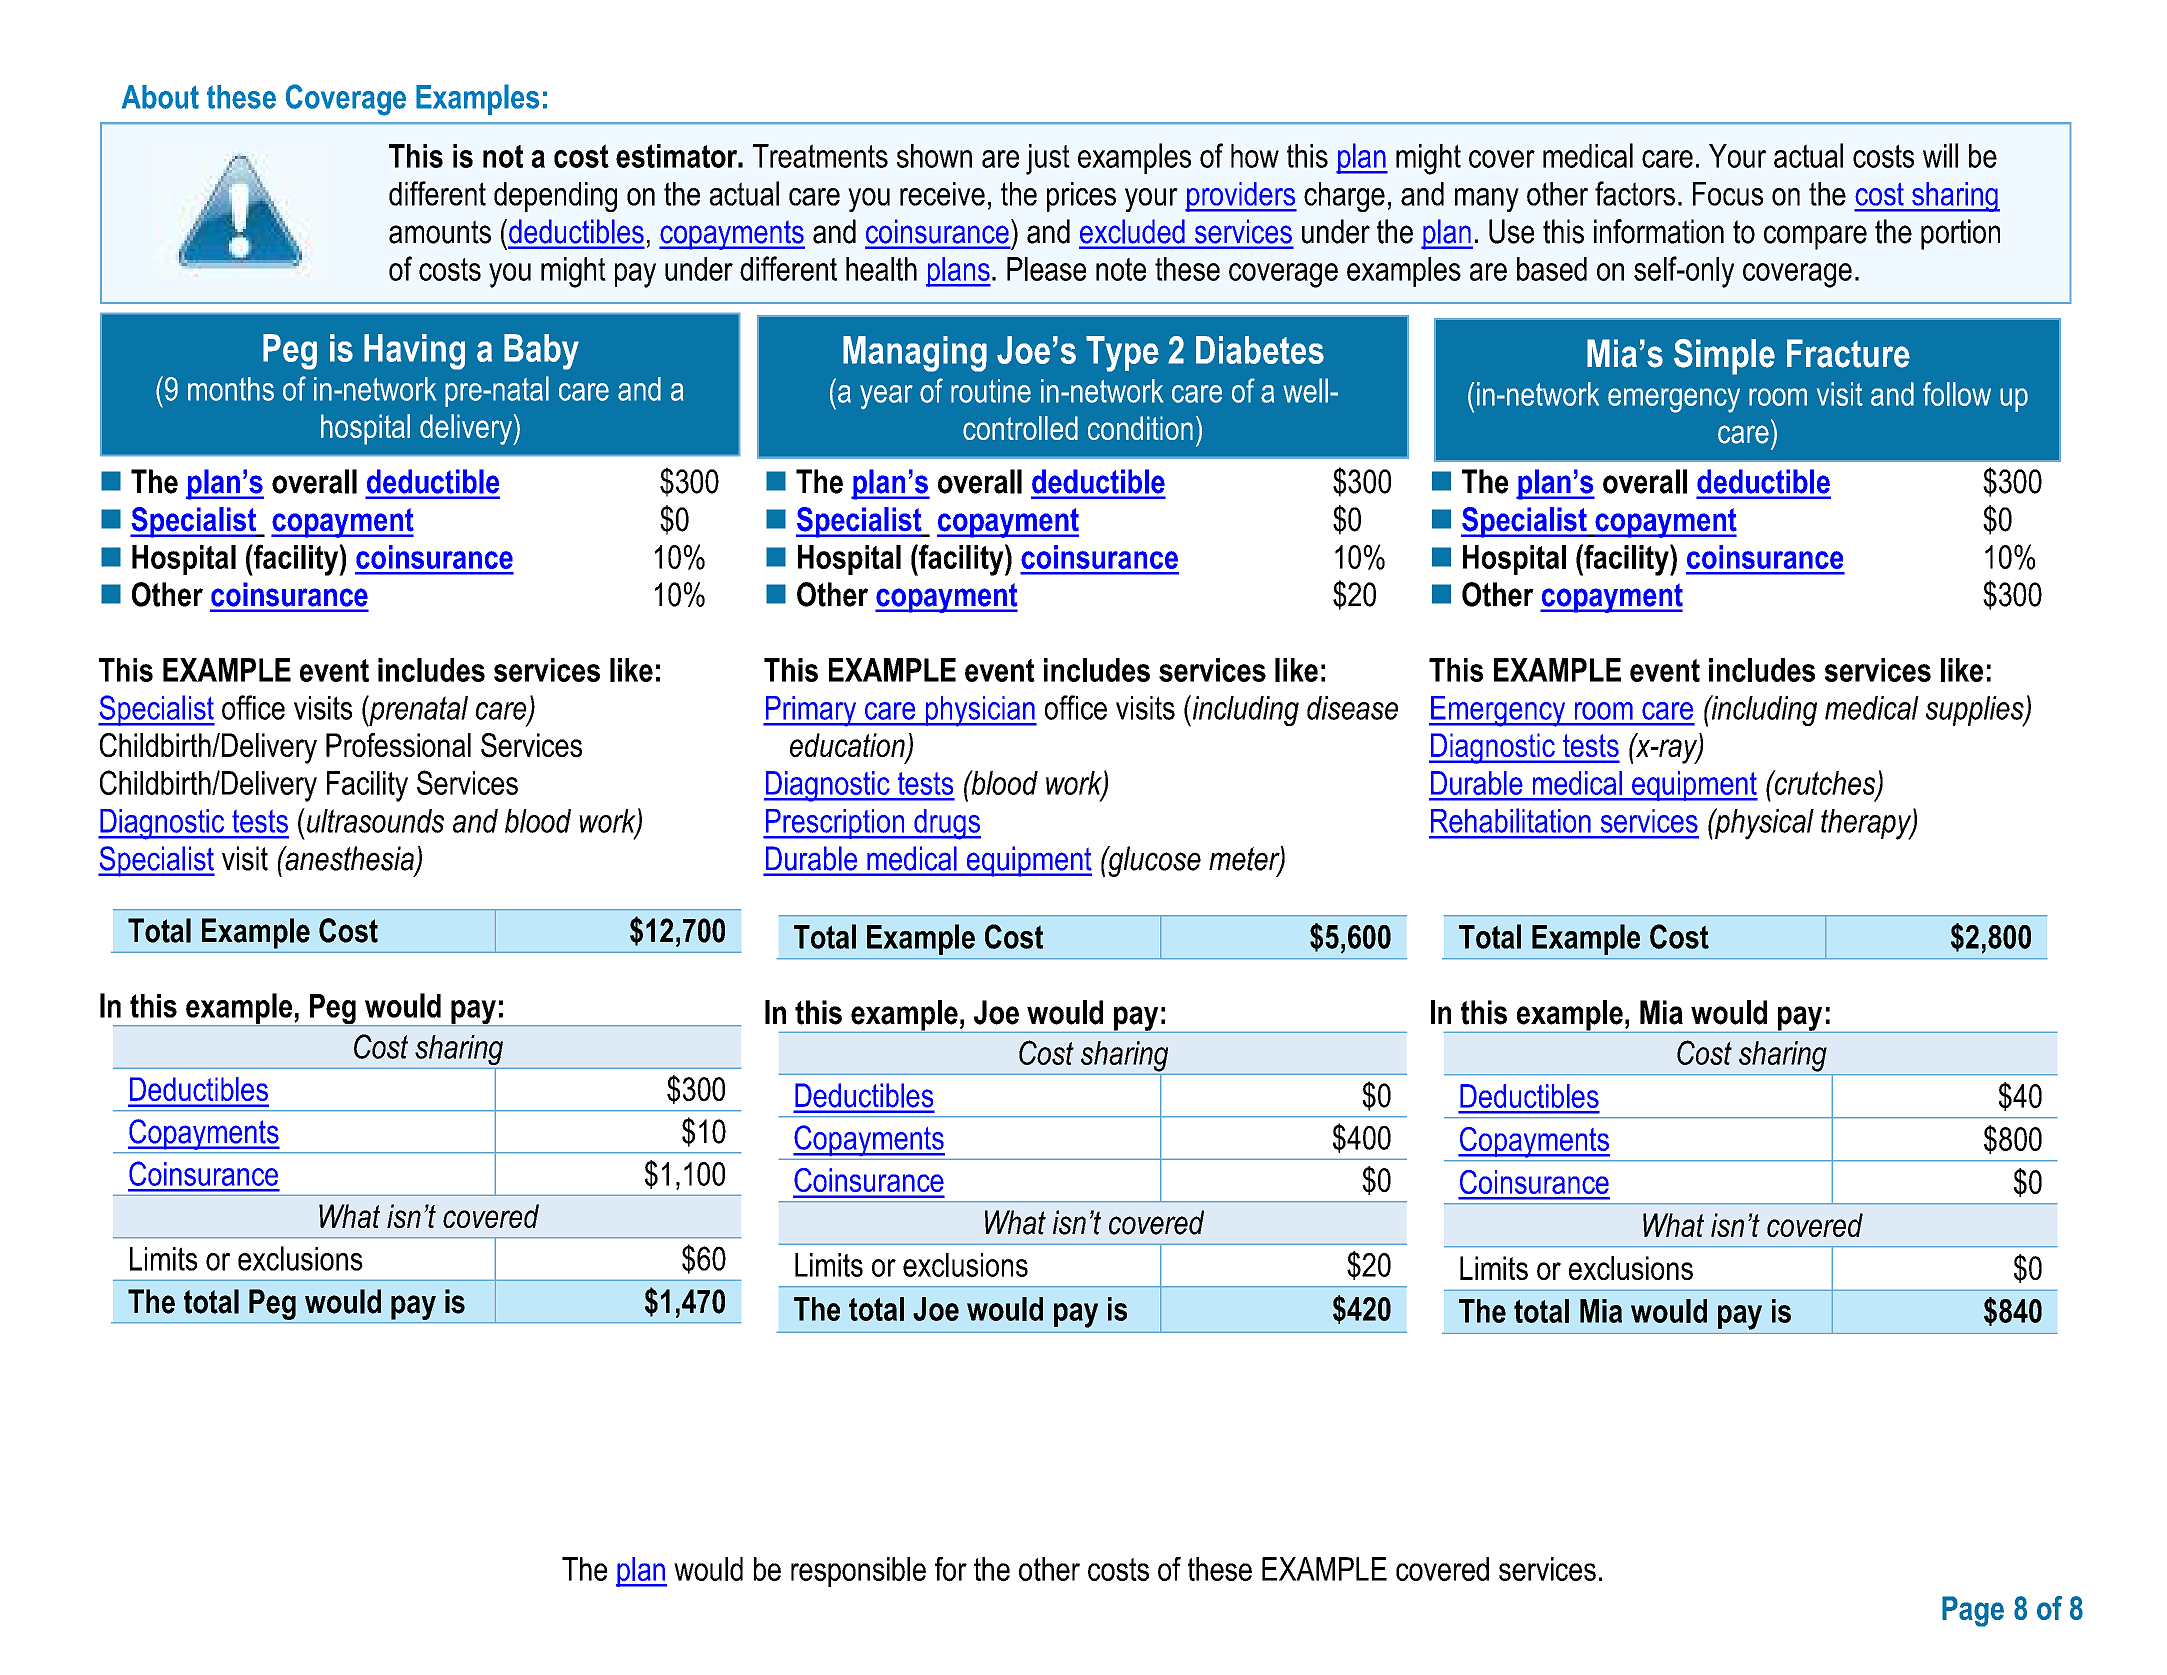 The height and width of the page is (1675, 2167). I want to click on Rehabilitation, so click(1511, 820).
